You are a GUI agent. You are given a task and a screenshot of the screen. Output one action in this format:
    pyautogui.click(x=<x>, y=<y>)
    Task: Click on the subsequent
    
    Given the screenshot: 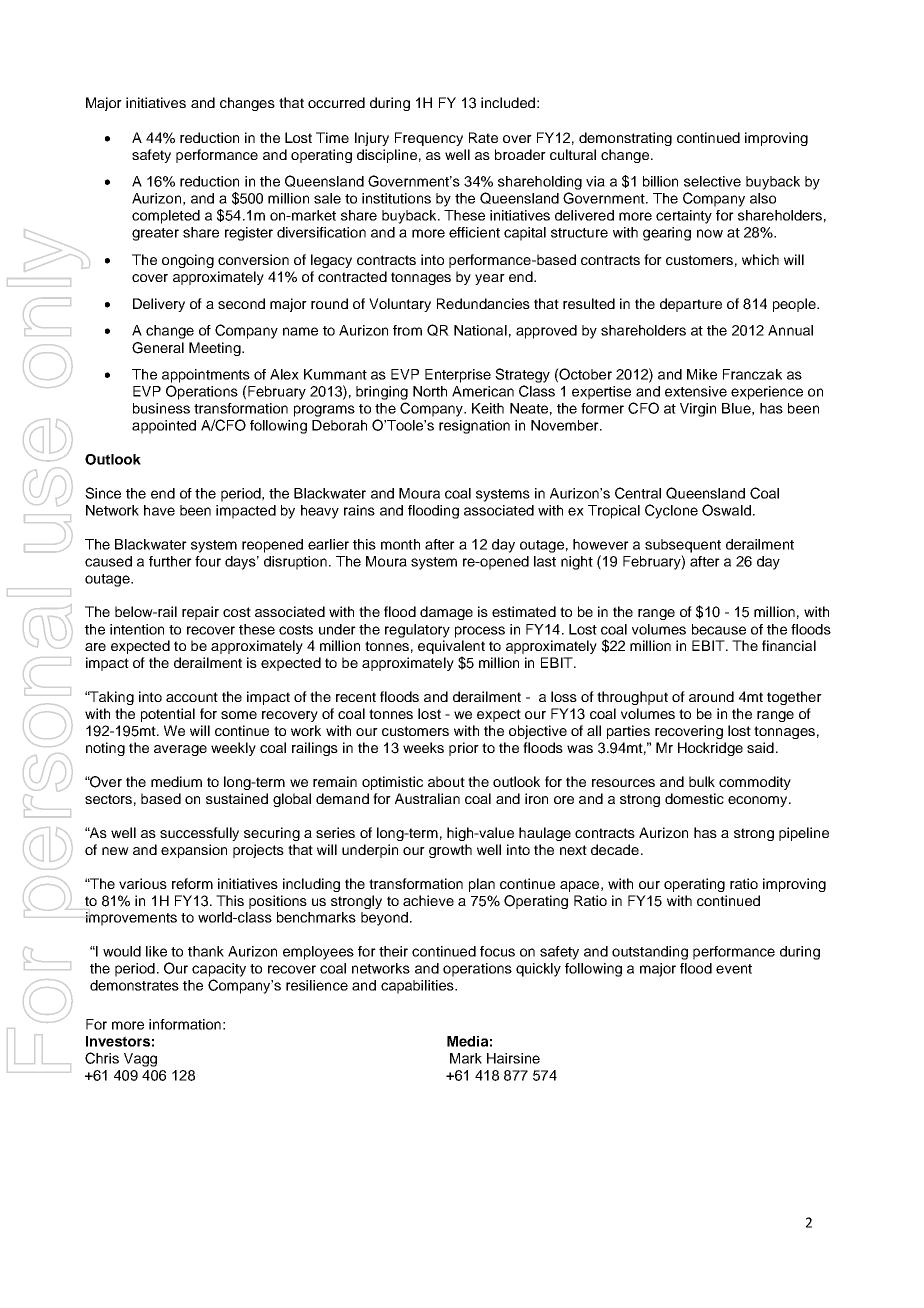 What is the action you would take?
    pyautogui.click(x=683, y=546)
